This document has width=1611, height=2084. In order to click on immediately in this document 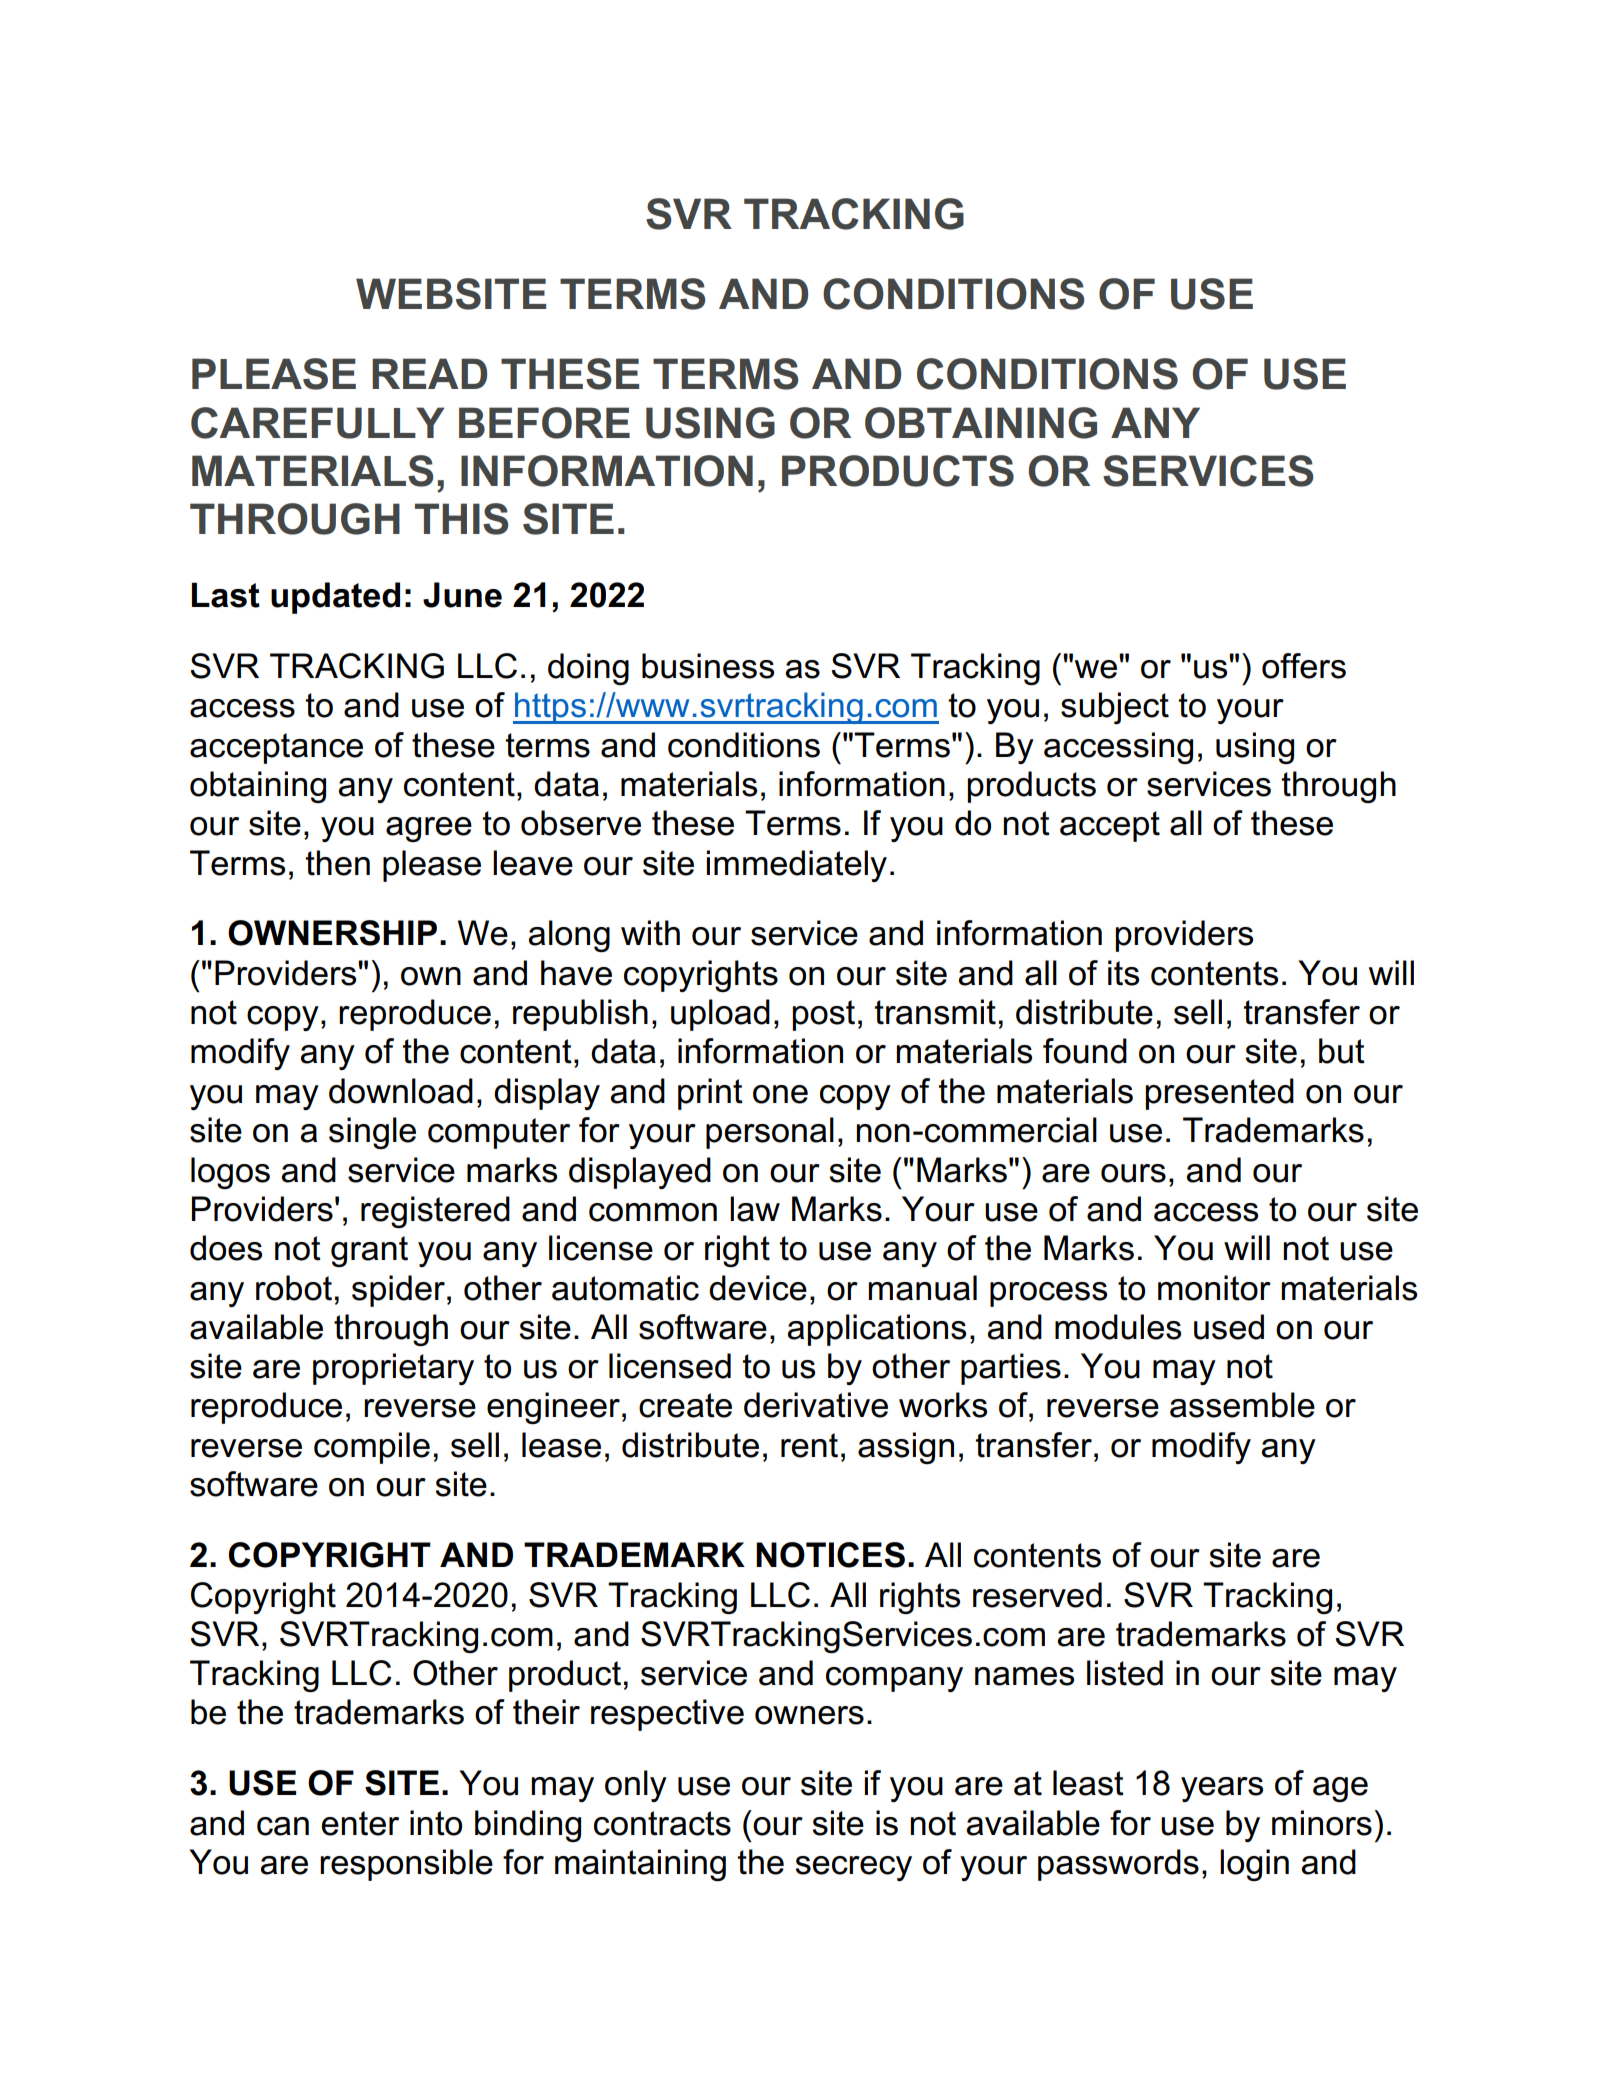, I will do `click(797, 866)`.
